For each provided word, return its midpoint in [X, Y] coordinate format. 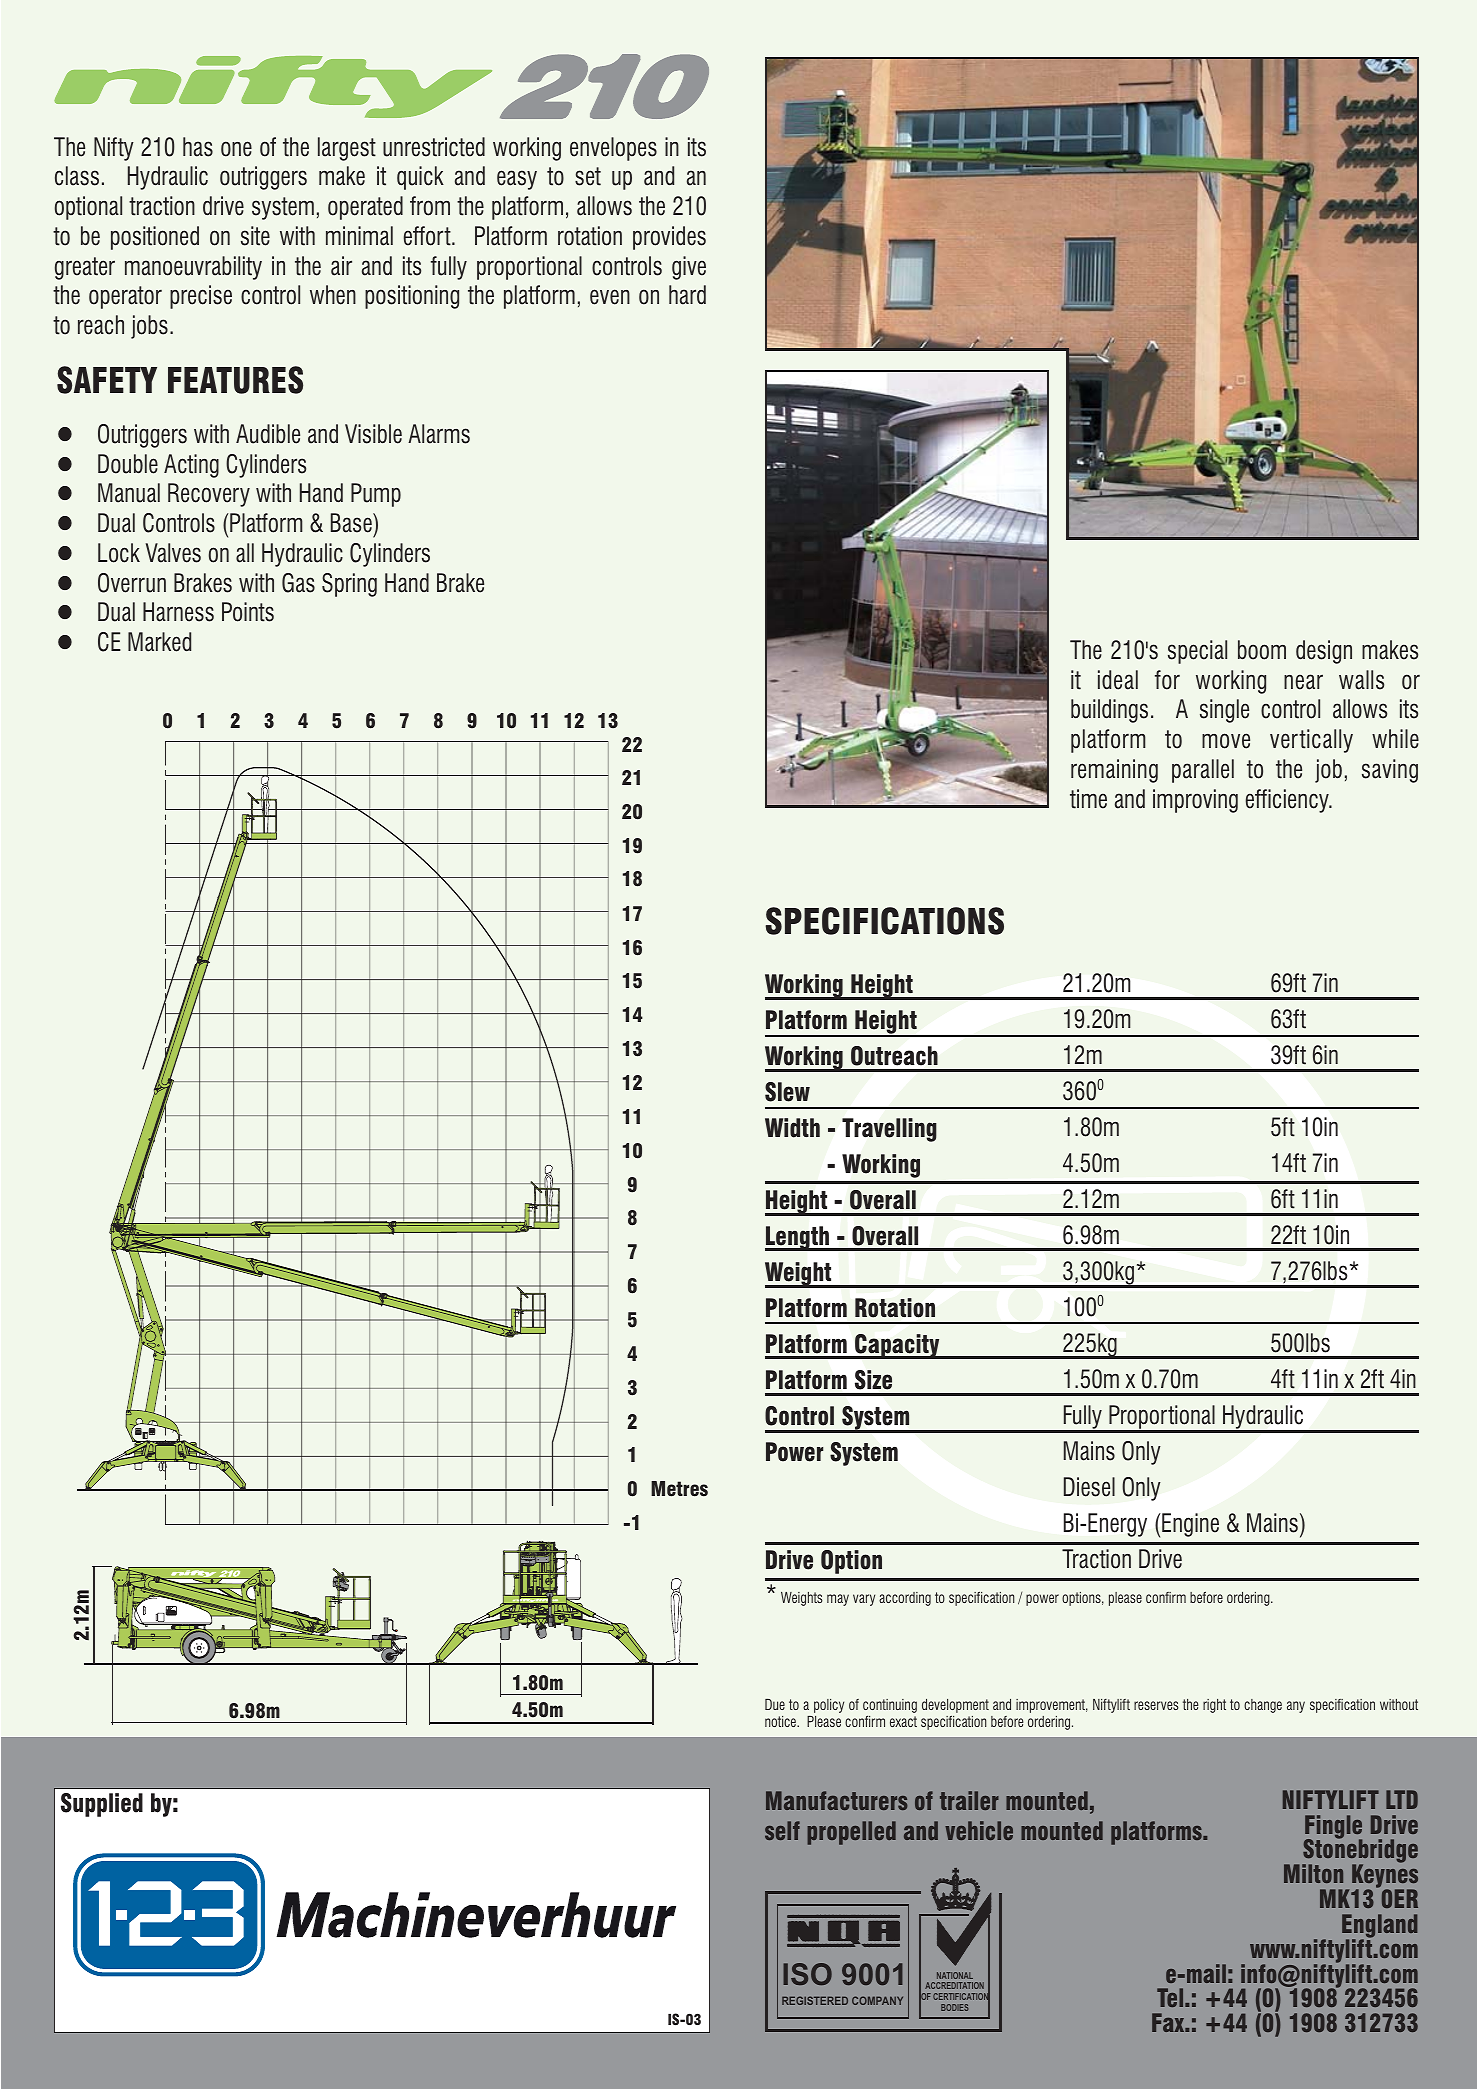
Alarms [439, 434]
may [838, 1600]
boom [1262, 650]
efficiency [1288, 801]
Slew [787, 1092]
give [689, 268]
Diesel [1089, 1487]
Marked [159, 642]
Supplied [102, 1805]
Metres [679, 1489]
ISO [807, 1974]
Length [798, 1238]
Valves [173, 553]
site [255, 236]
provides [669, 238]
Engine [1190, 1525]
